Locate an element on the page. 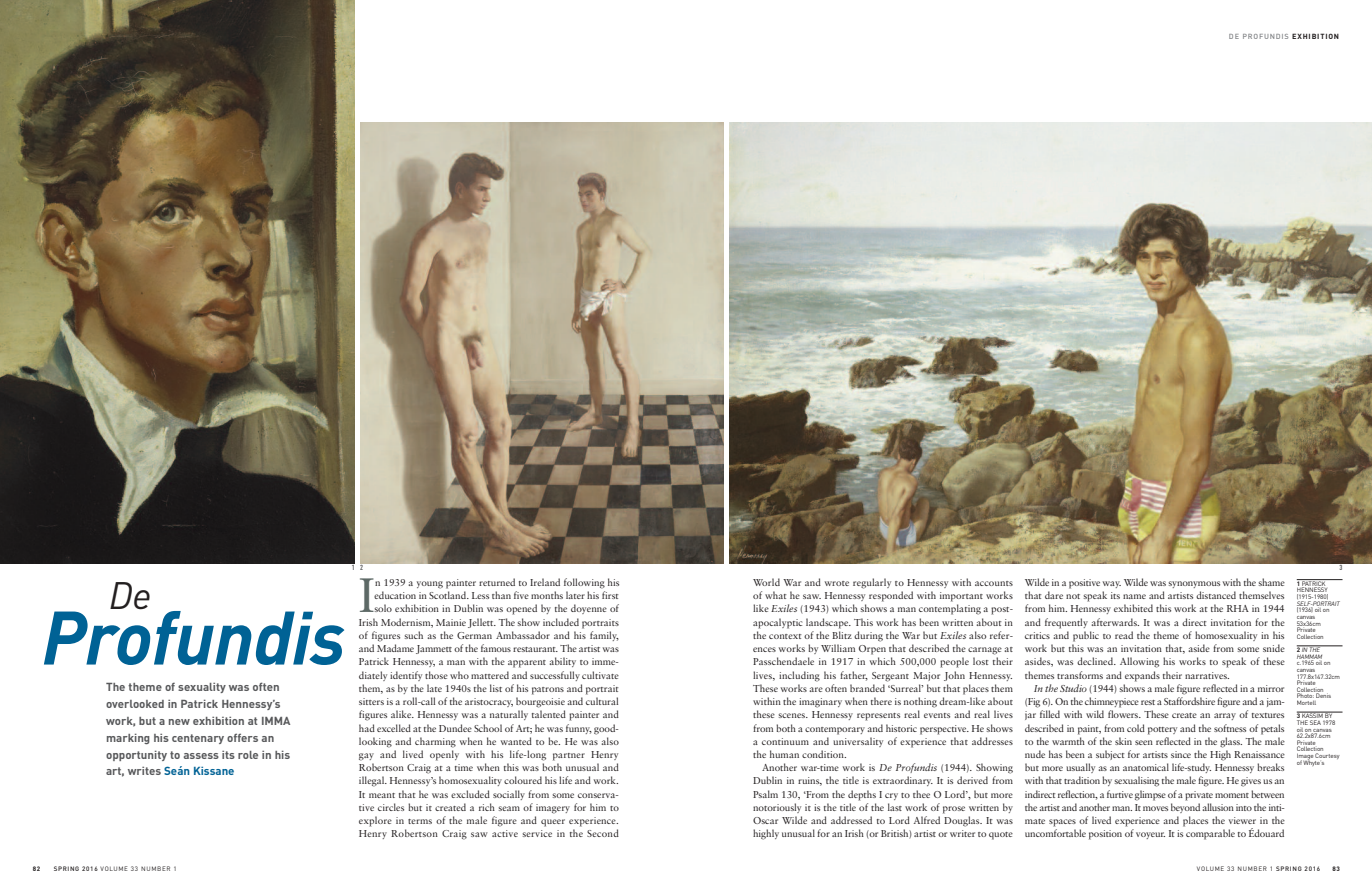 This page has height=894, width=1372. Madame is located at coordinates (395, 648).
